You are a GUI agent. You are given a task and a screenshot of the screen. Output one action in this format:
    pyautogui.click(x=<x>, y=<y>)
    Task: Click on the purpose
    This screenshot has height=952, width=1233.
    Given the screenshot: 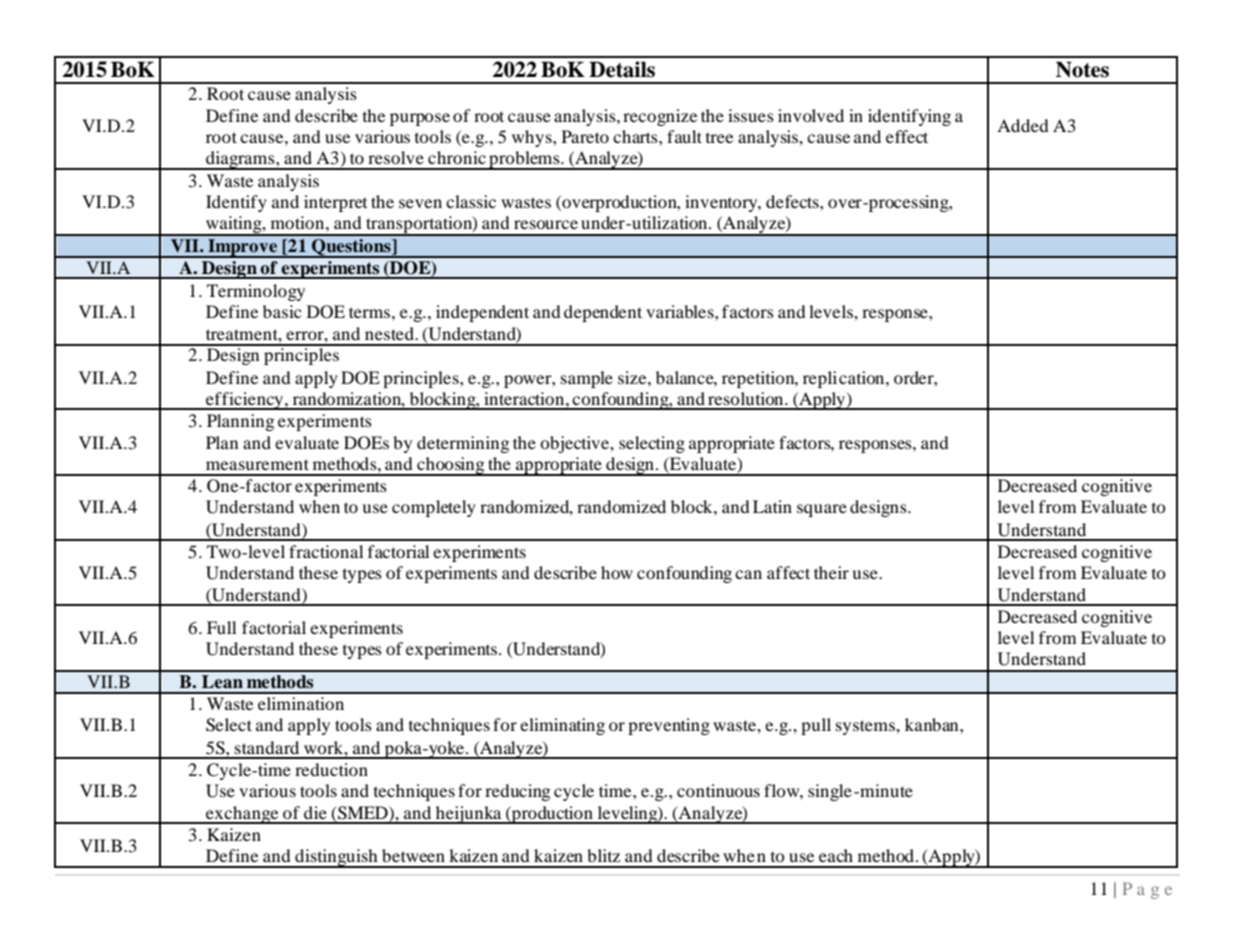 What is the action you would take?
    pyautogui.click(x=420, y=119)
